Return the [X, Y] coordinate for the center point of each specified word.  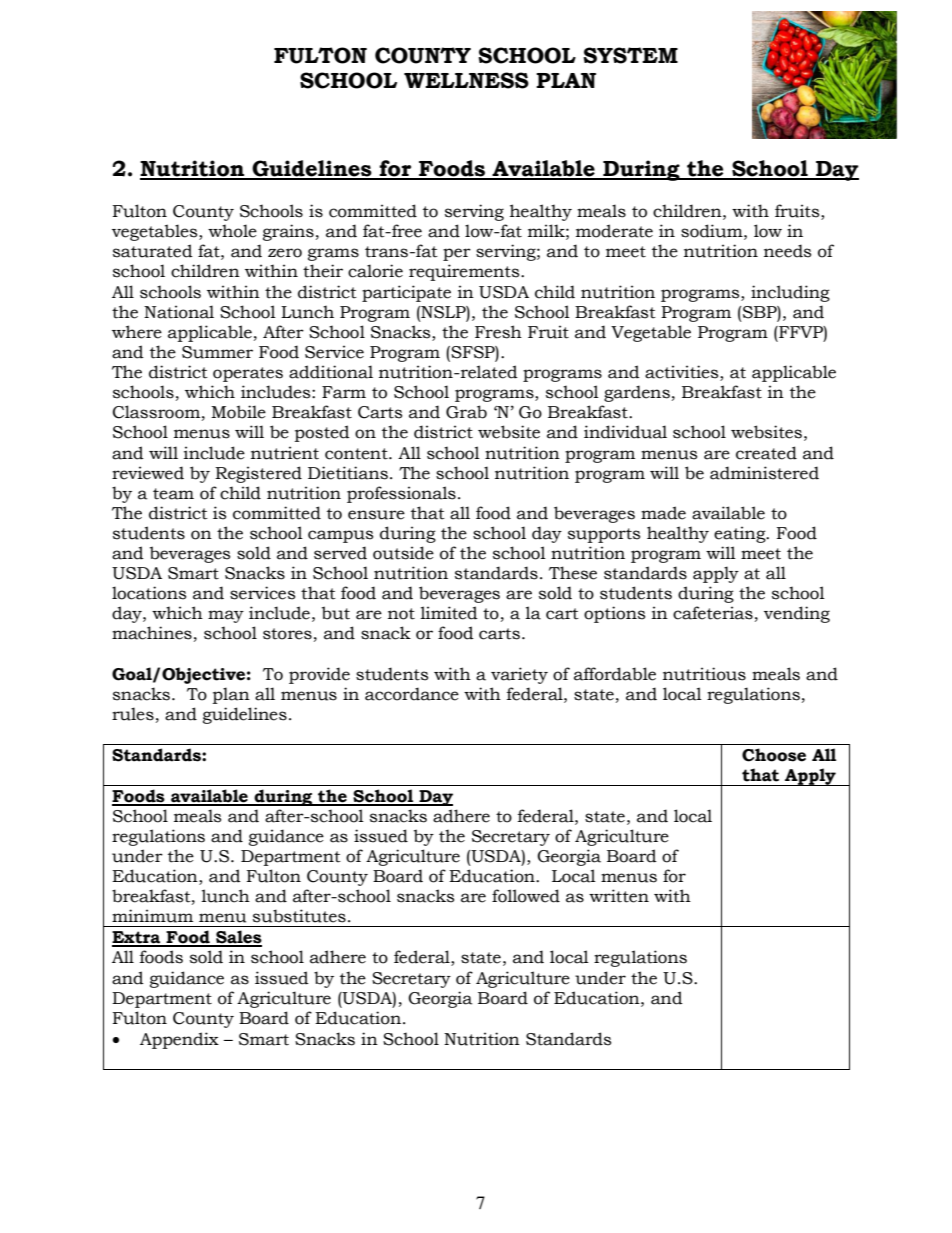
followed [526, 896]
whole [232, 231]
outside [403, 553]
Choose [774, 755]
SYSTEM [630, 55]
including [790, 293]
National [179, 312]
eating [741, 534]
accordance [412, 694]
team [173, 494]
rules [133, 714]
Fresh [498, 332]
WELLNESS [466, 80]
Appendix [179, 1040]
